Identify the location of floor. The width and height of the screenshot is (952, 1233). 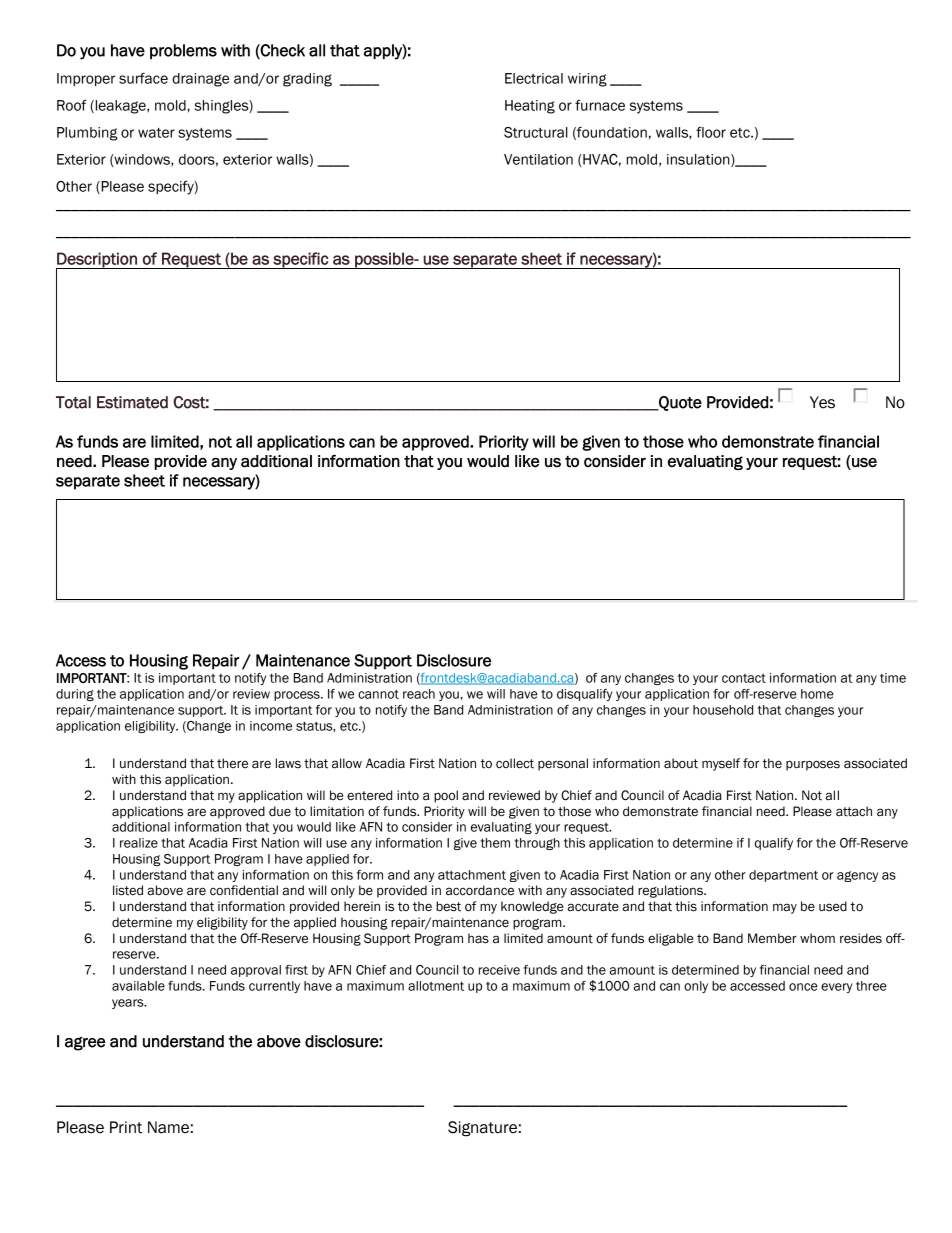
(711, 132).
